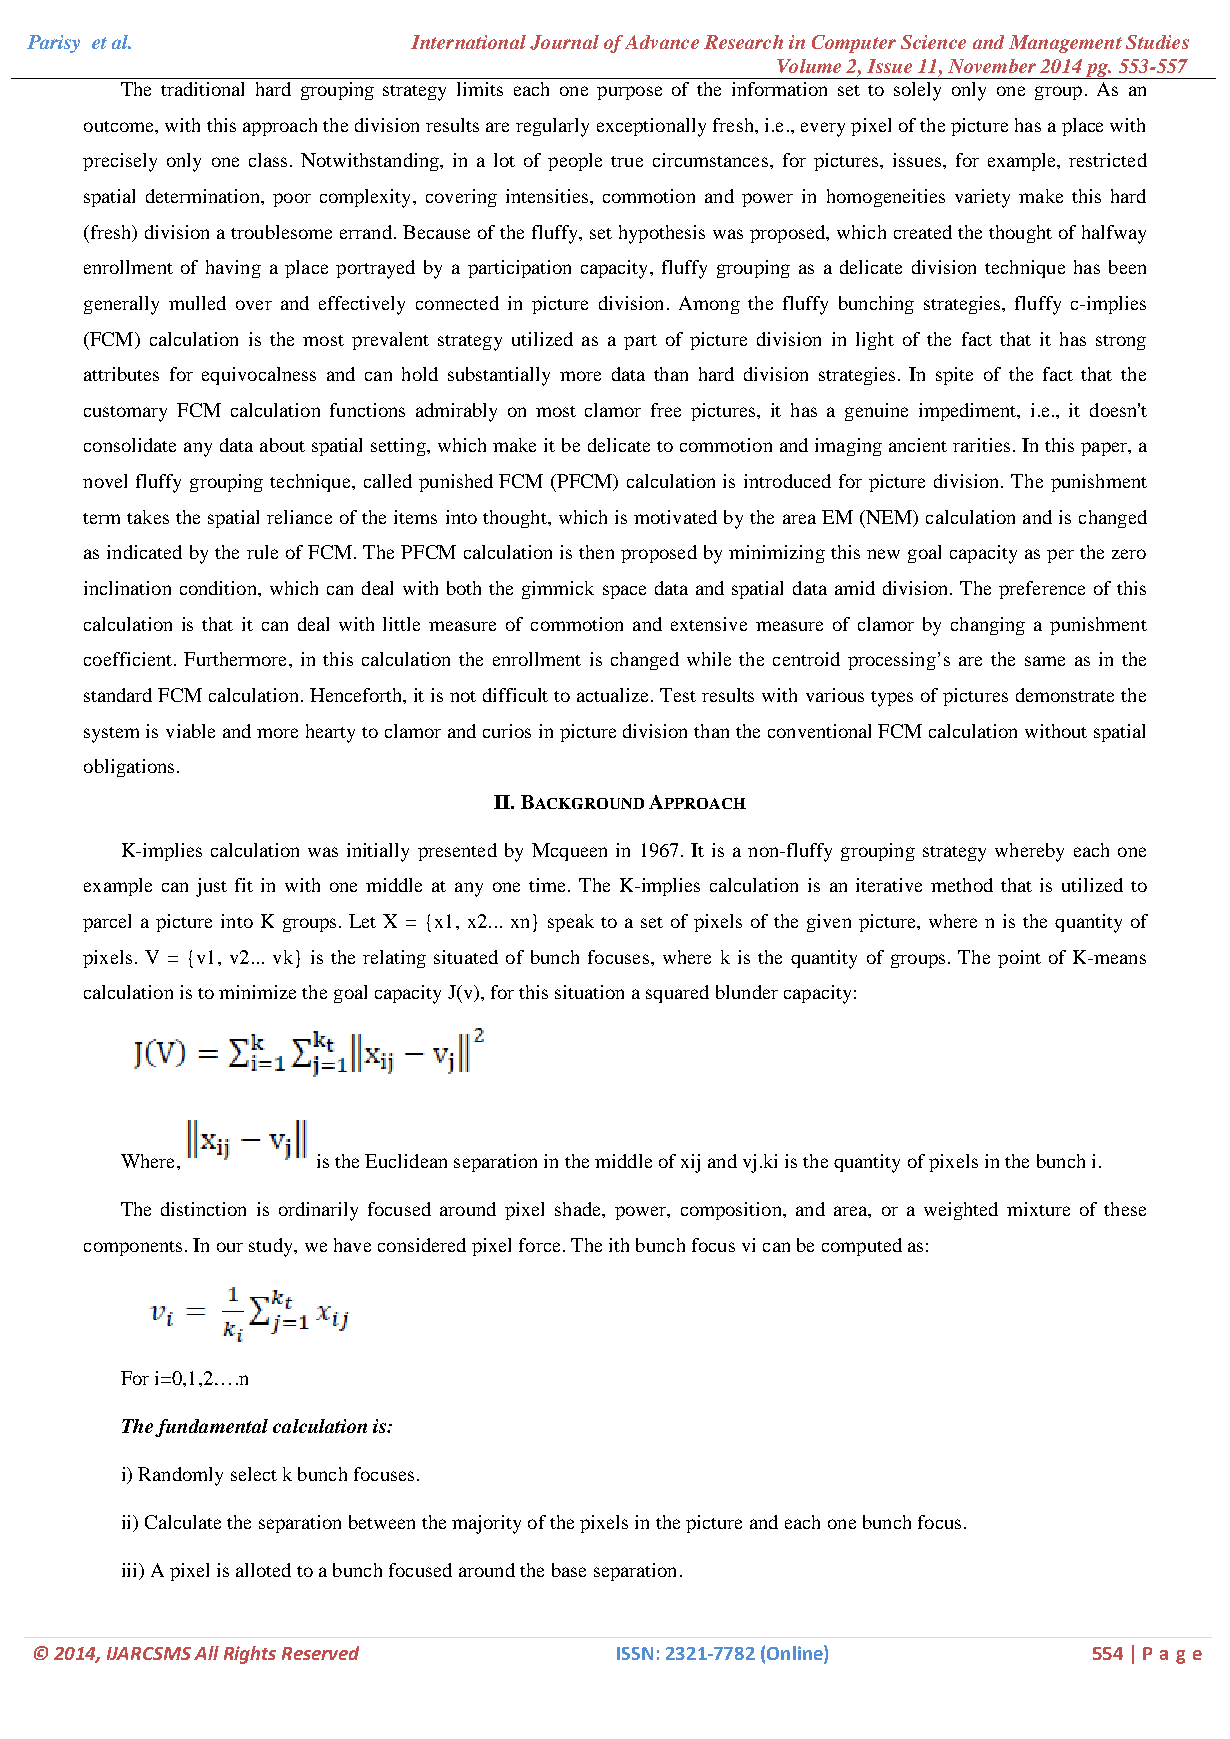 Image resolution: width=1230 pixels, height=1739 pixels. I want to click on squared, so click(677, 994).
